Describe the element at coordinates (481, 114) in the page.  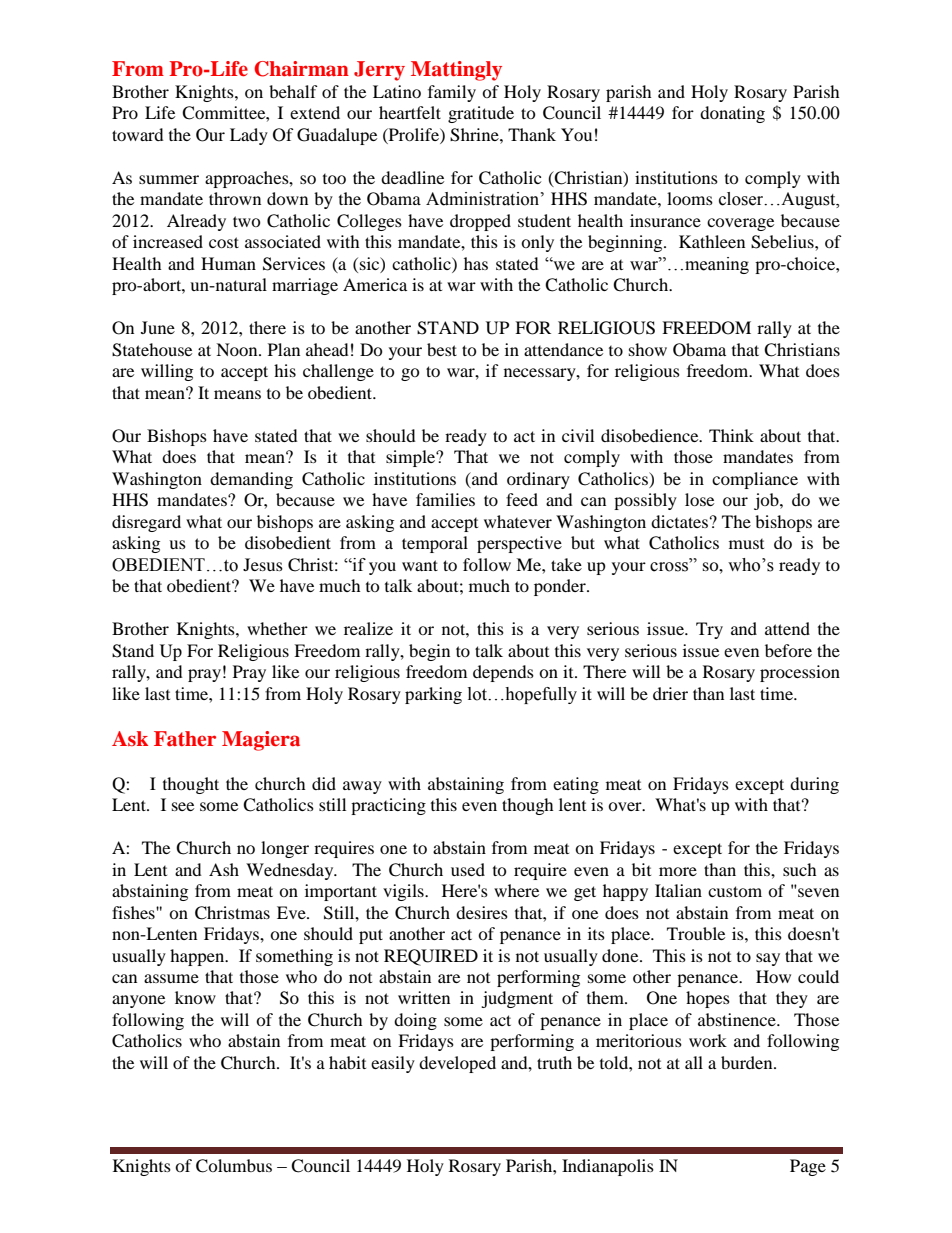
I see `gratitude` at that location.
